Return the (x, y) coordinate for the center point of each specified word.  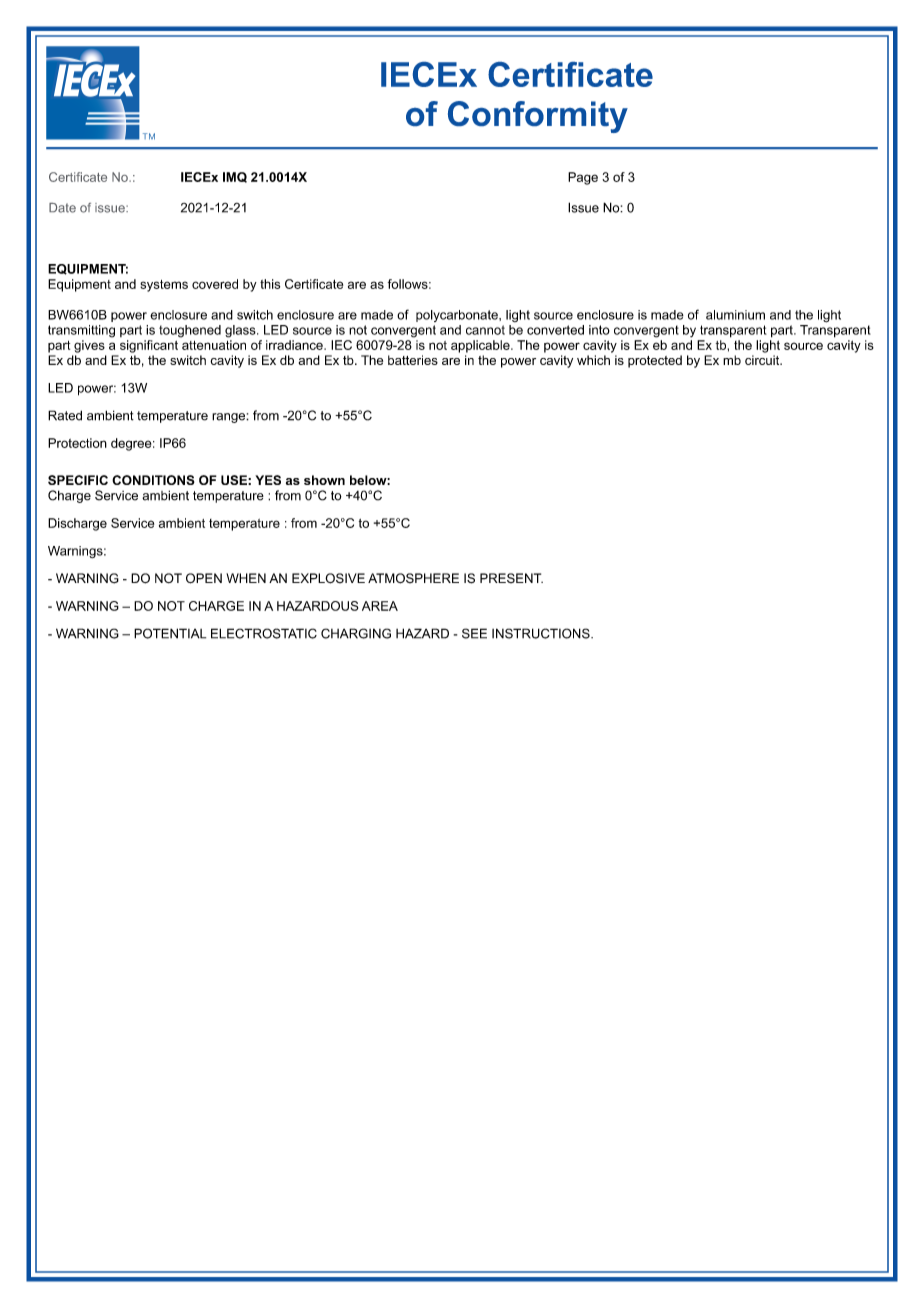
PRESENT (511, 578)
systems (164, 286)
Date (62, 208)
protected (655, 361)
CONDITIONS (153, 480)
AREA (380, 606)
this (270, 284)
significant (149, 346)
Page (583, 178)
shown (324, 480)
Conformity (538, 117)
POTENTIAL (170, 633)
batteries (413, 360)
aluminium (735, 315)
